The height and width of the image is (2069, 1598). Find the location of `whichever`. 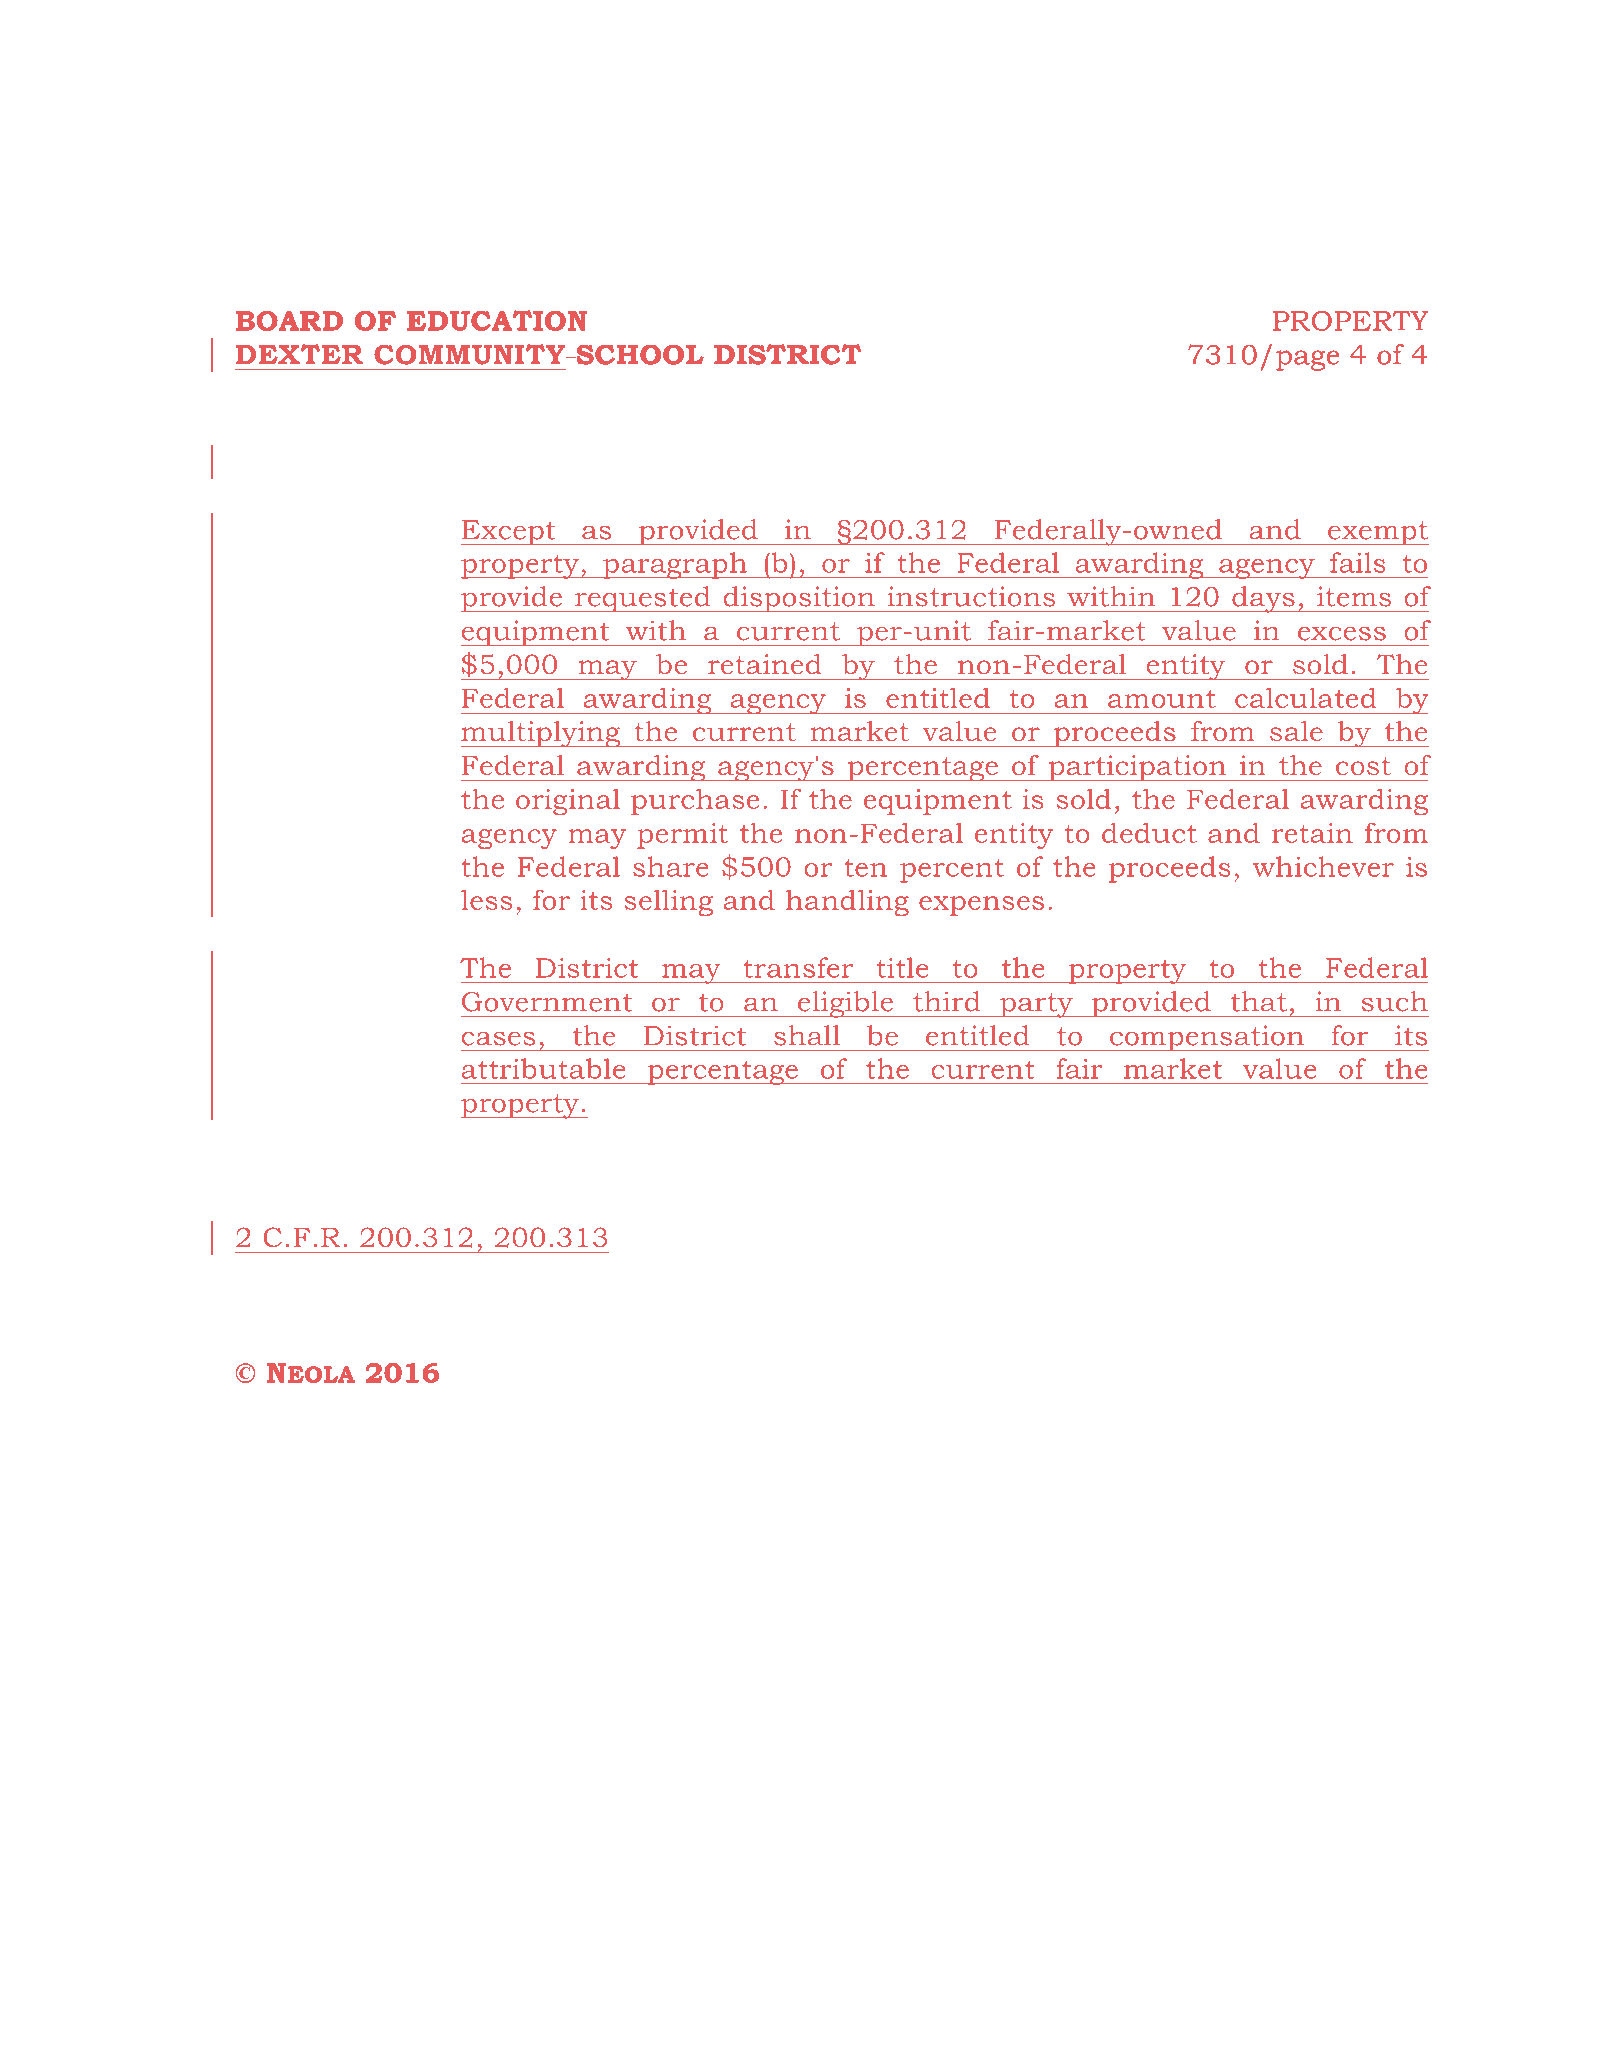

whichever is located at coordinates (1323, 866).
